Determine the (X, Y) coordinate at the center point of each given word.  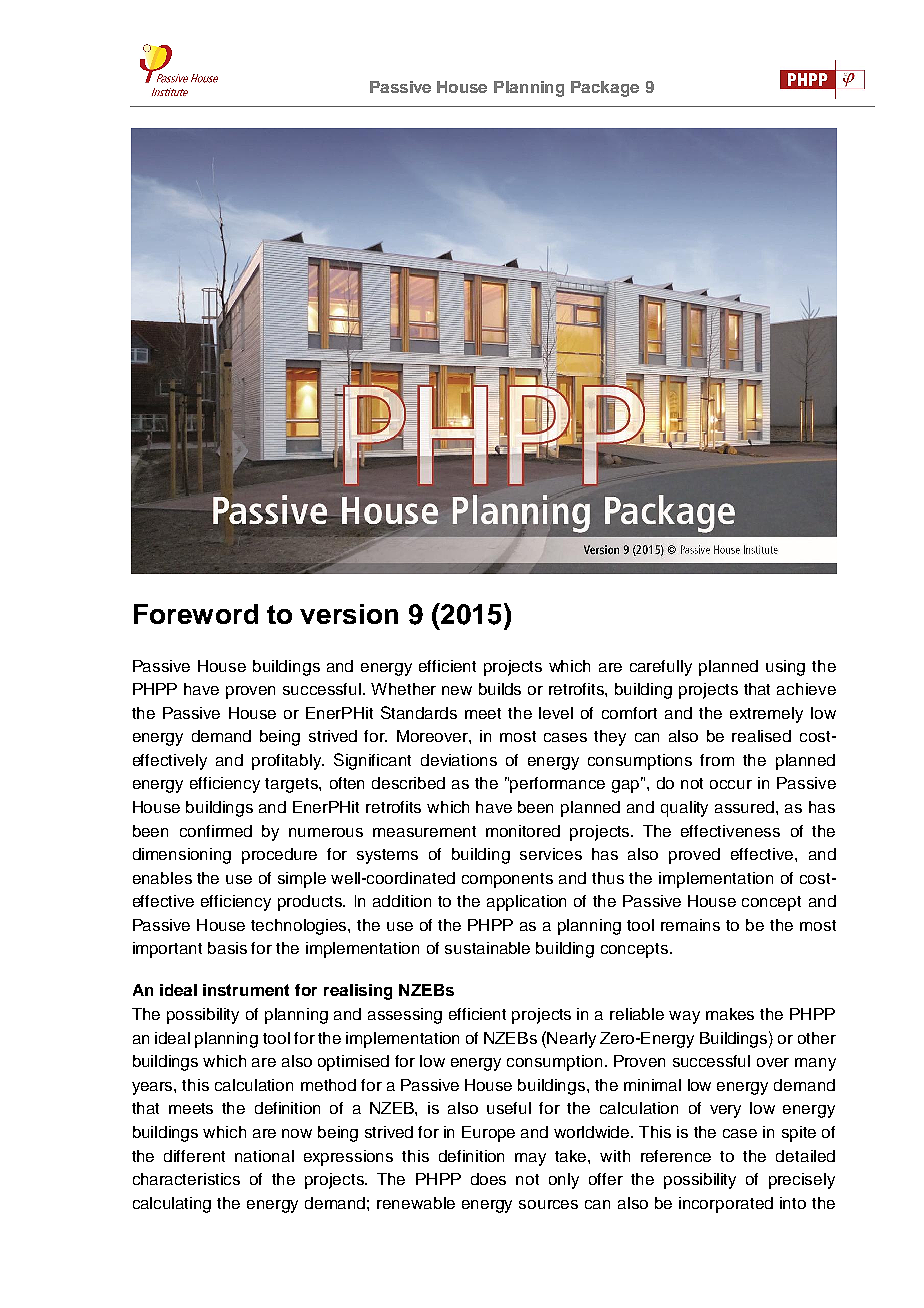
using (785, 668)
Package (605, 89)
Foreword (196, 614)
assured (746, 807)
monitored (523, 831)
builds (500, 689)
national (264, 1156)
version (349, 614)
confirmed (216, 831)
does (488, 1179)
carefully (661, 668)
